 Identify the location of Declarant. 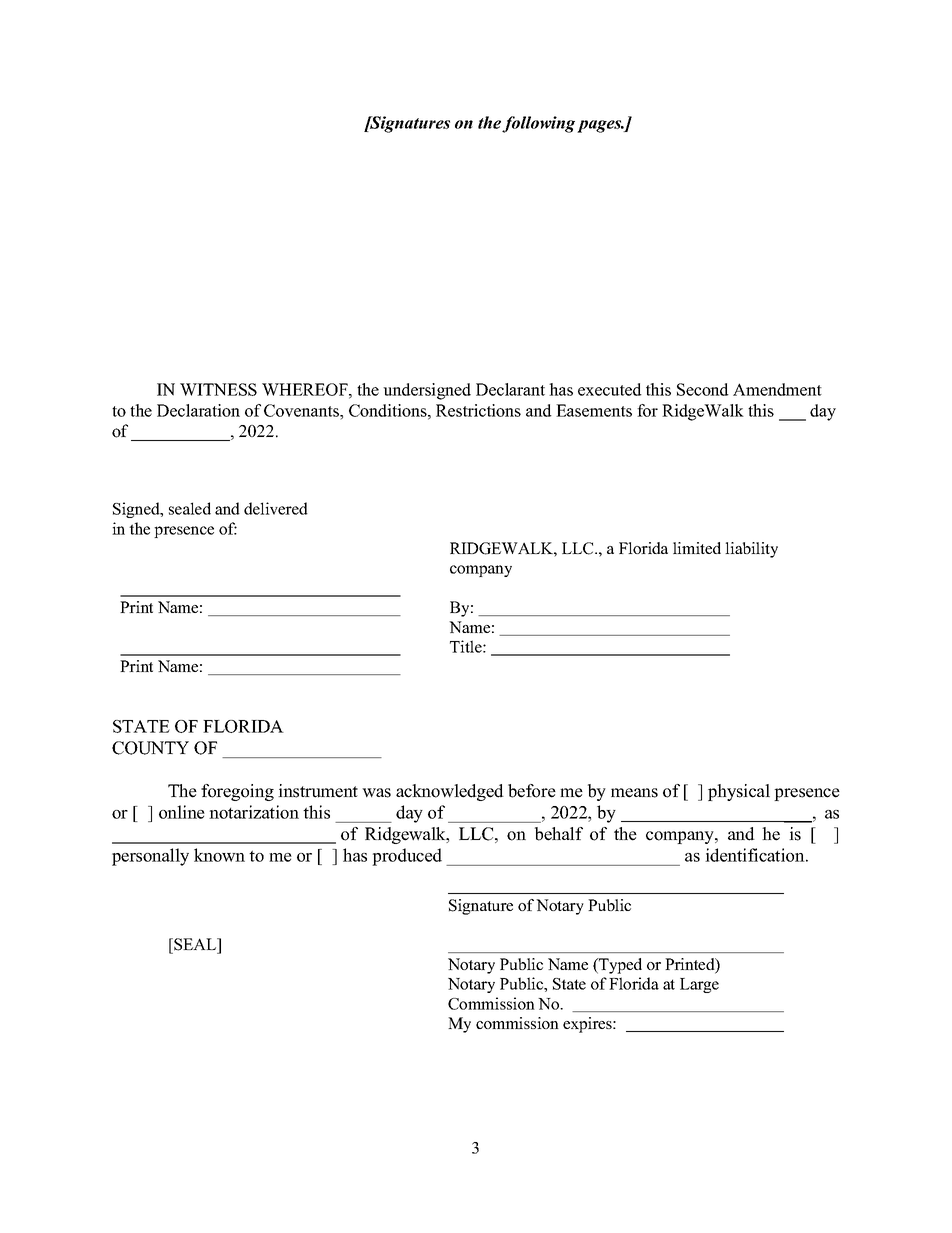
(510, 389).
